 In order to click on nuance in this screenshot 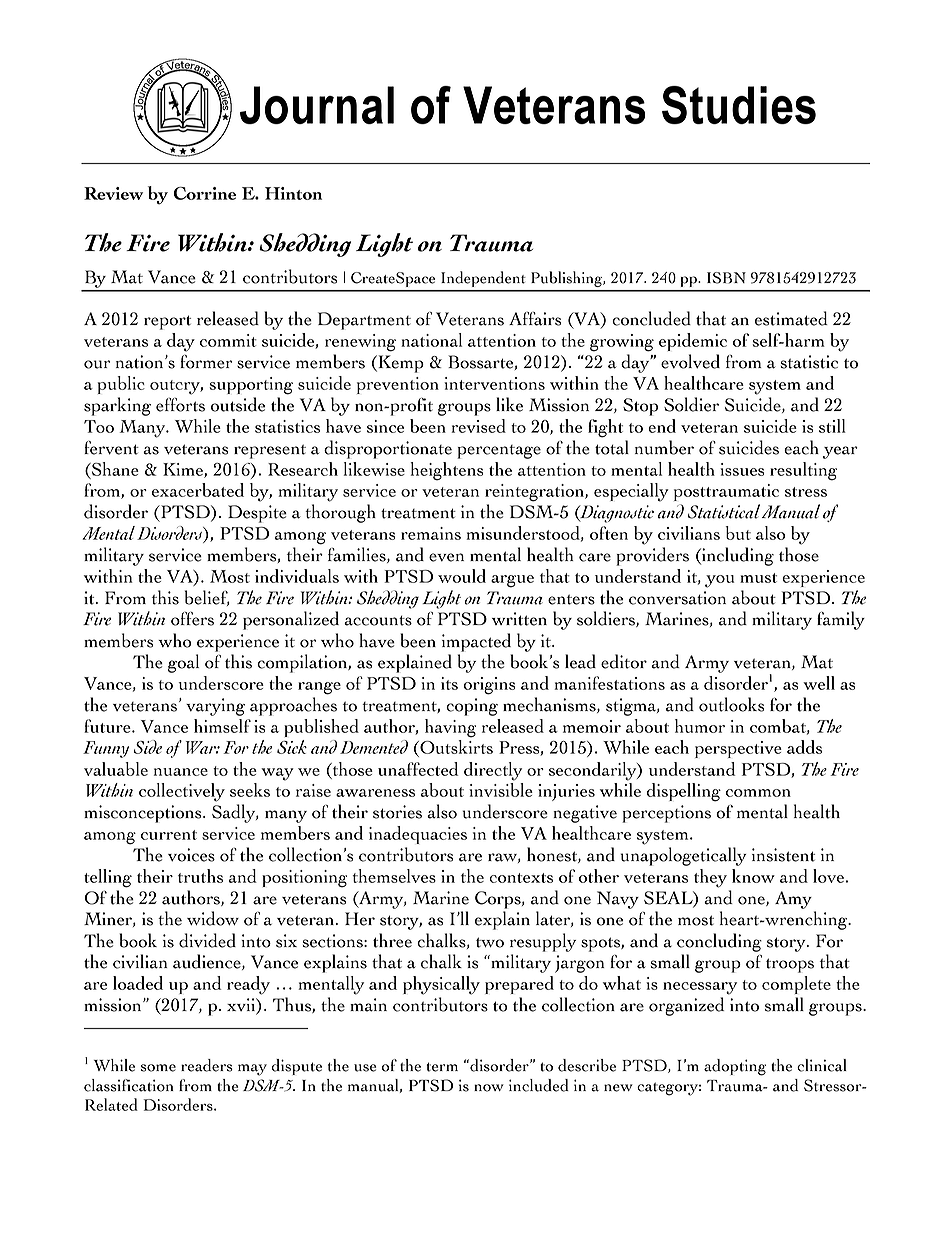, I will do `click(181, 772)`.
